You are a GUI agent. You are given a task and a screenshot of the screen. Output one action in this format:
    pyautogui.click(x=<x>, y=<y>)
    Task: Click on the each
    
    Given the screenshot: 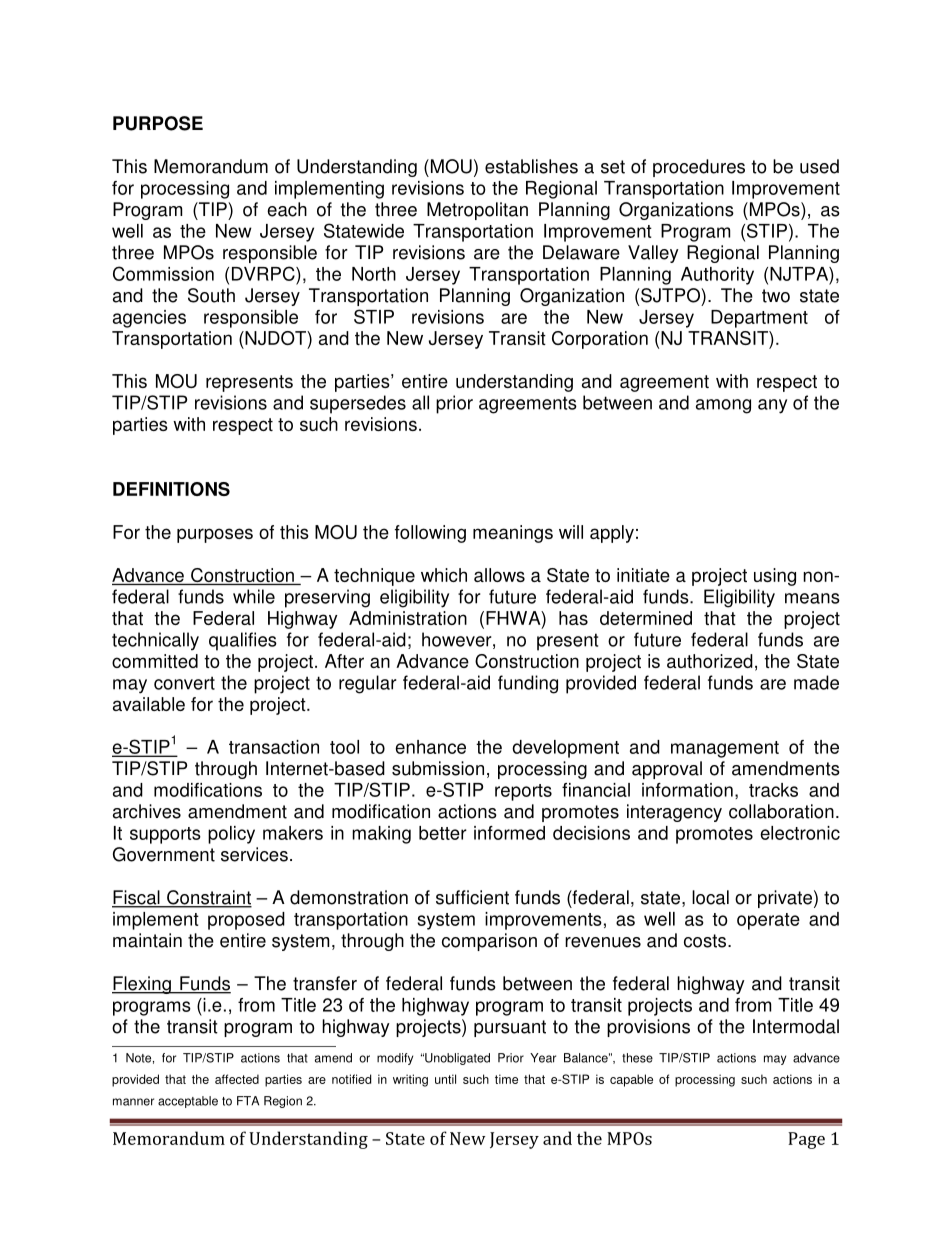 What is the action you would take?
    pyautogui.click(x=287, y=209)
